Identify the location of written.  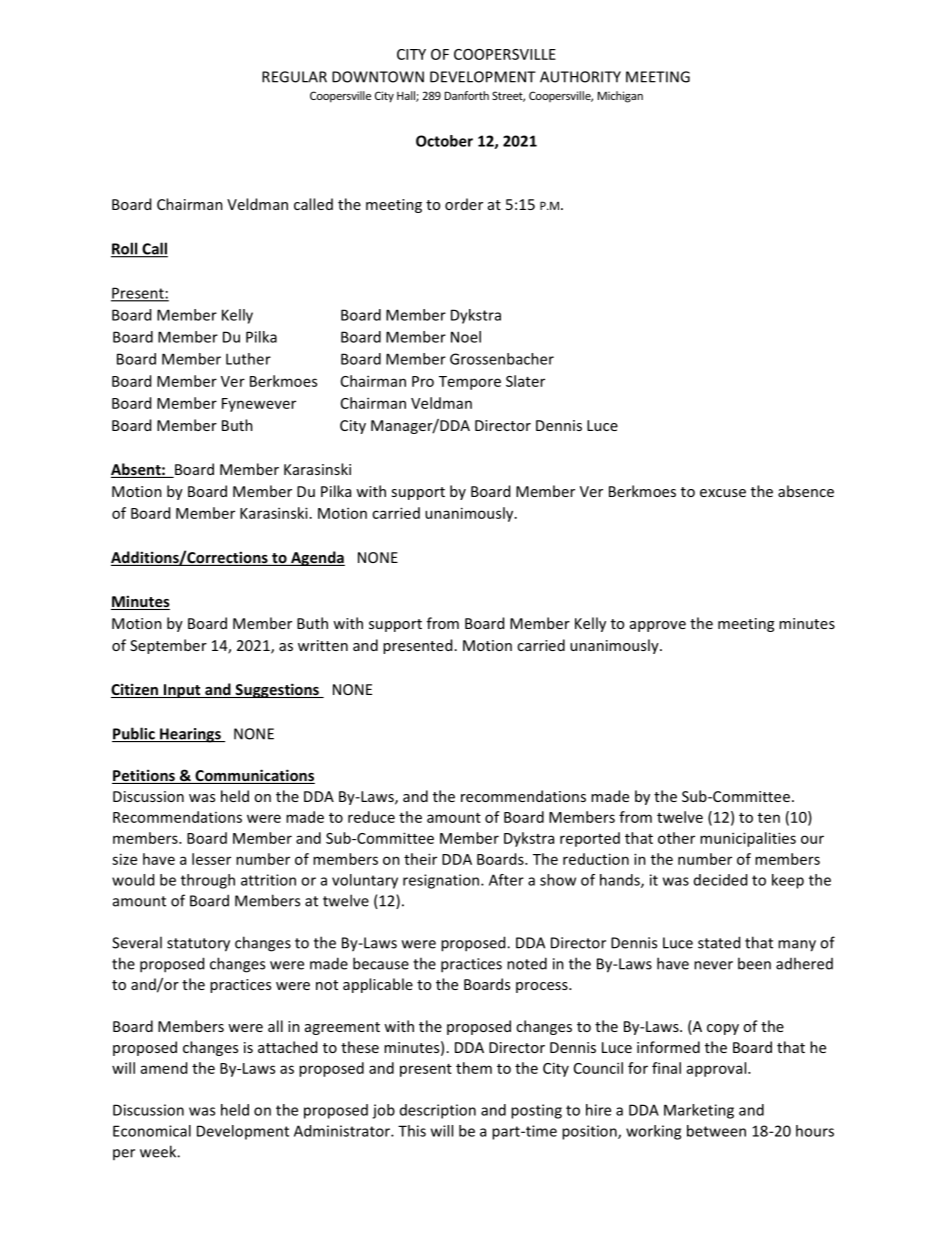
(323, 645).
